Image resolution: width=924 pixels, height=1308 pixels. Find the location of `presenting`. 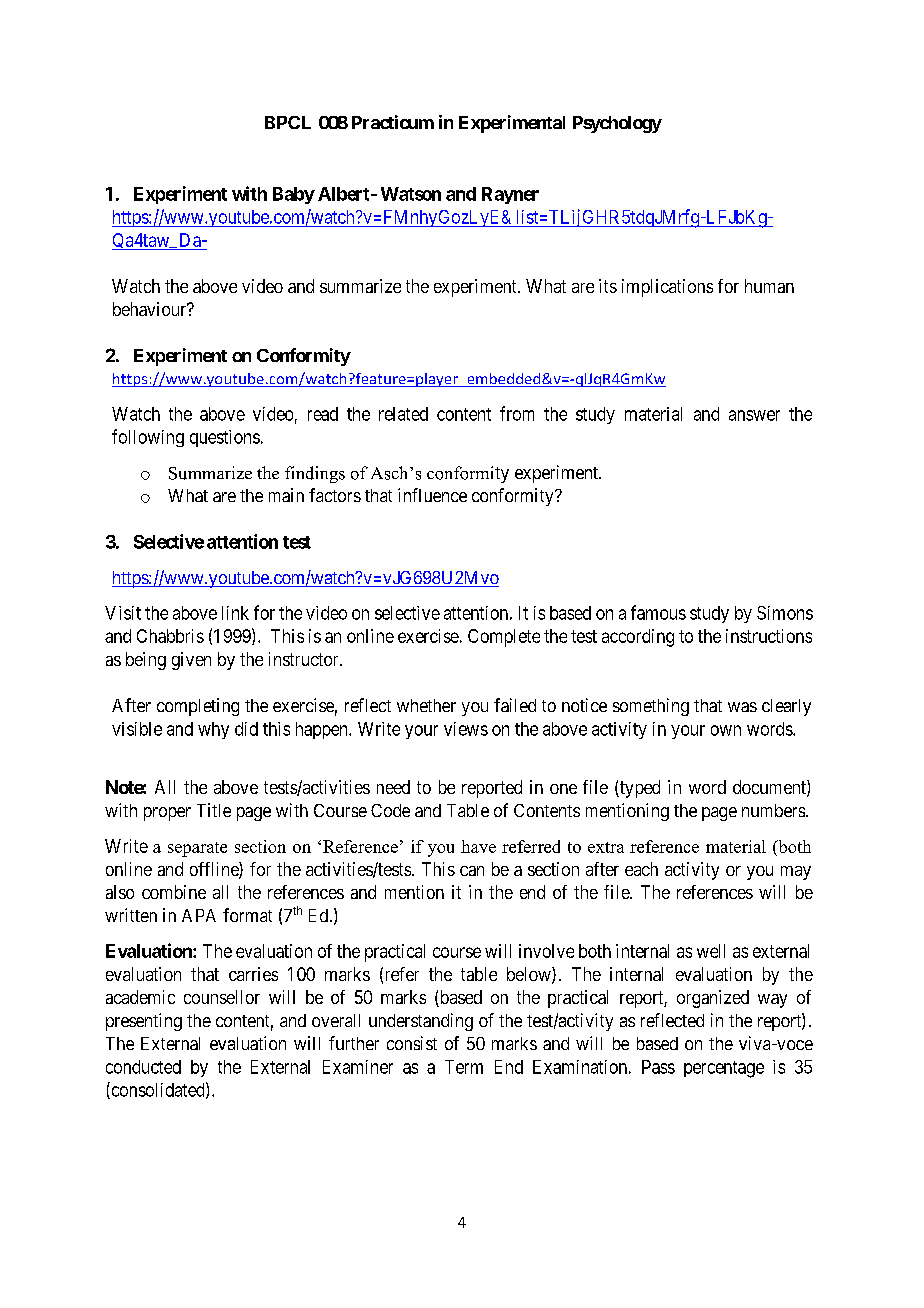

presenting is located at coordinates (144, 1022).
